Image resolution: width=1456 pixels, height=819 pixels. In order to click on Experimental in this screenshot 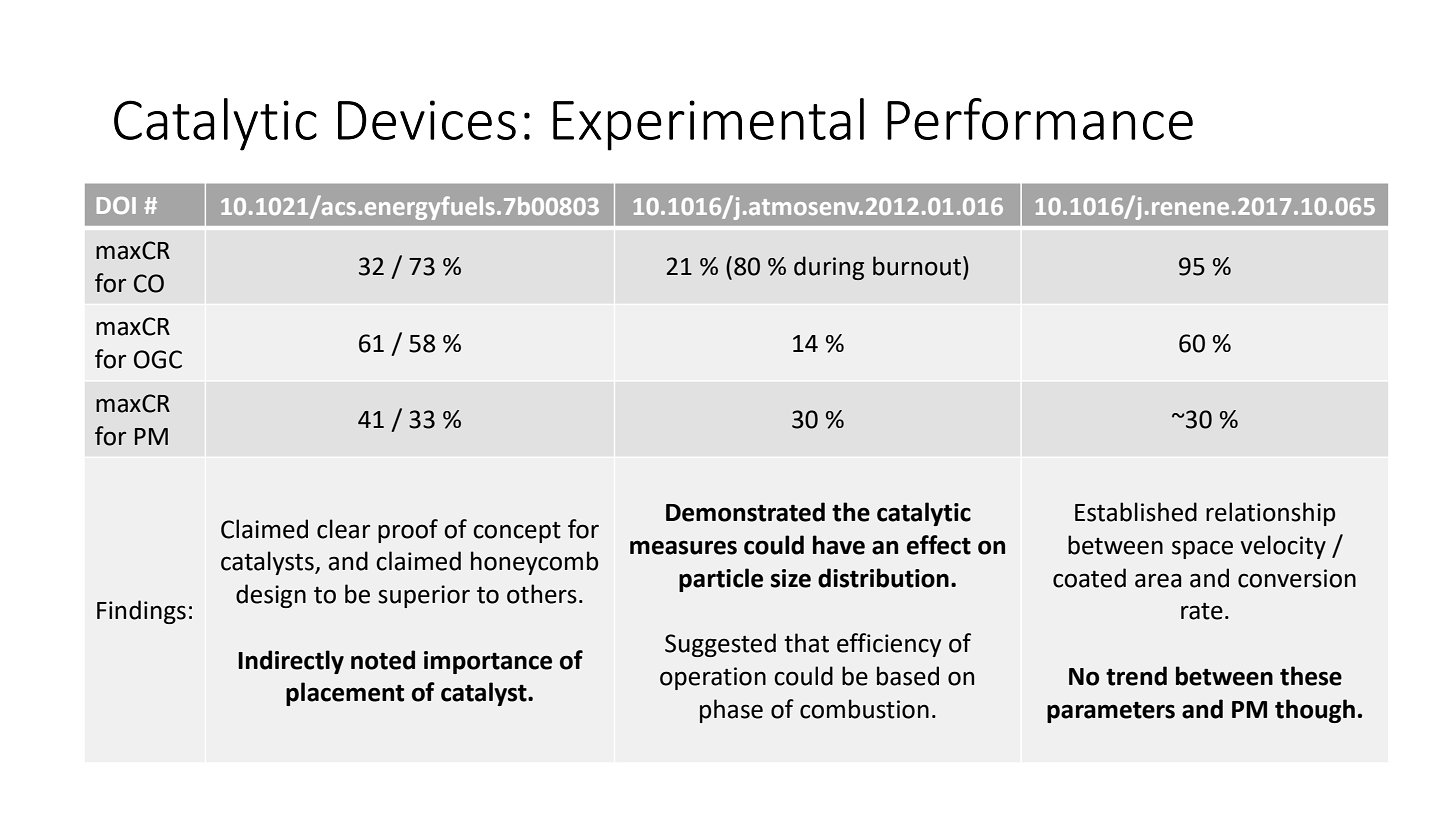, I will do `click(708, 124)`.
